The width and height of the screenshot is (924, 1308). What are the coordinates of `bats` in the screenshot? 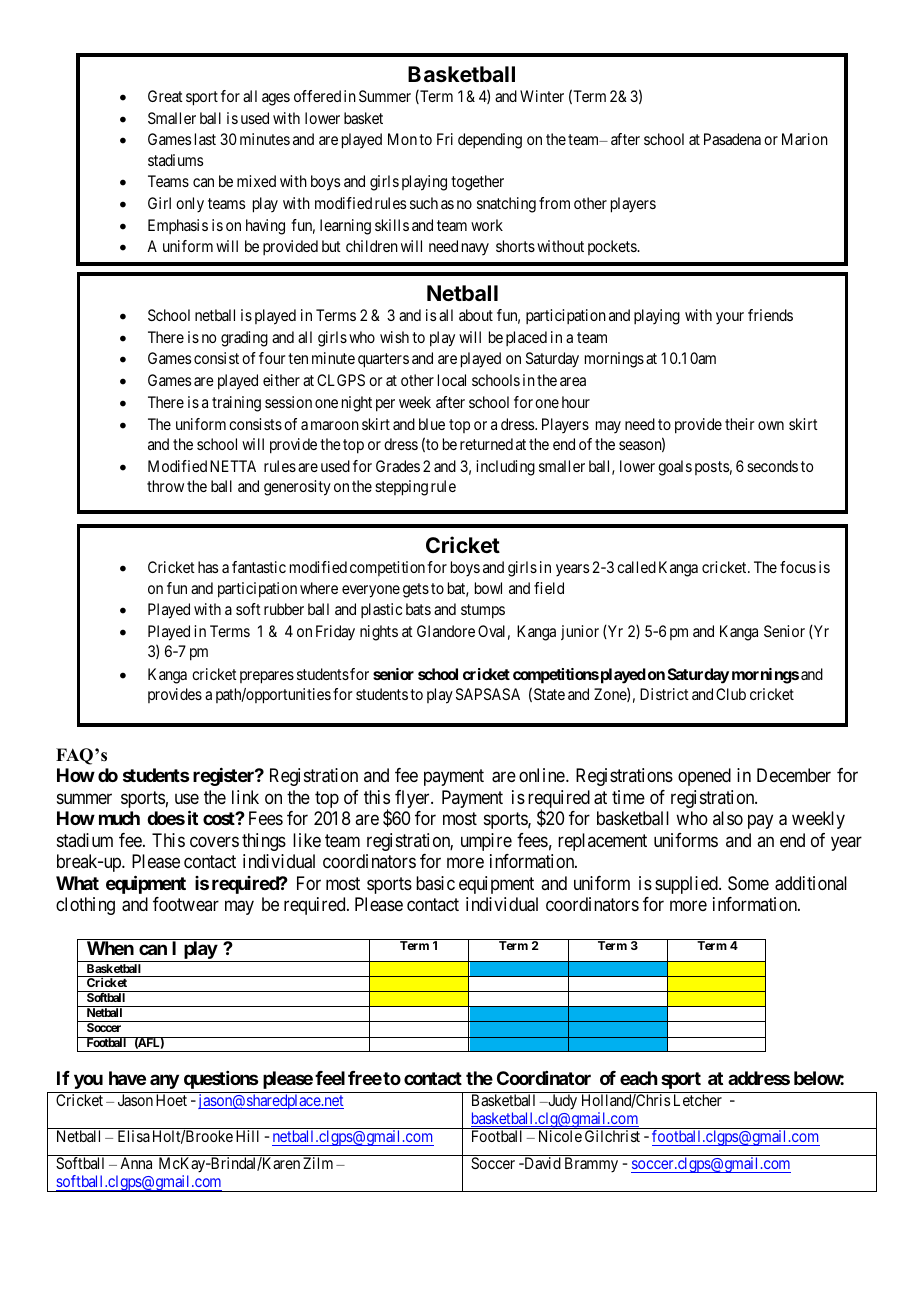 It's located at (418, 609).
